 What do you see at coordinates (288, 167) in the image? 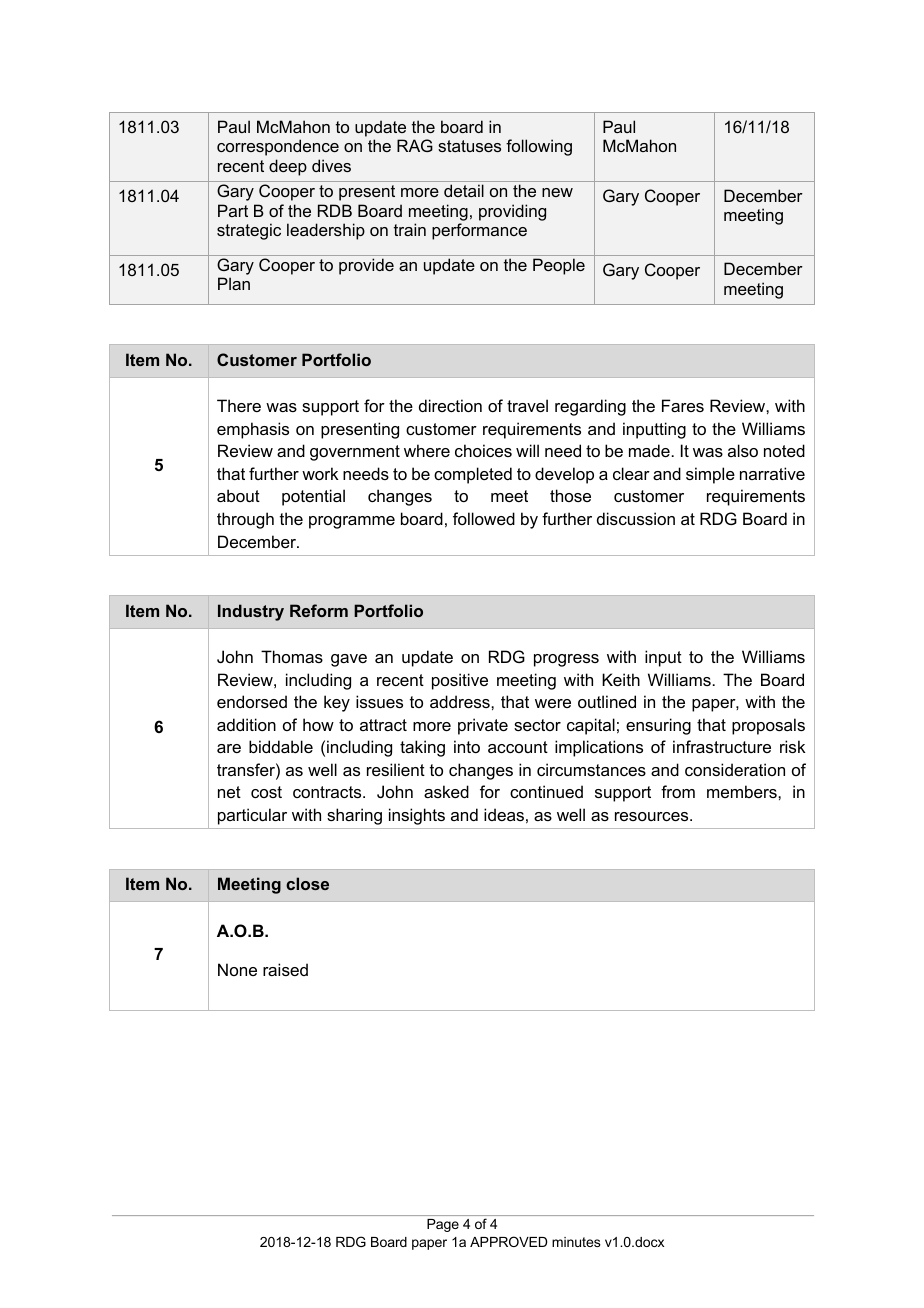
I see `deep` at bounding box center [288, 167].
